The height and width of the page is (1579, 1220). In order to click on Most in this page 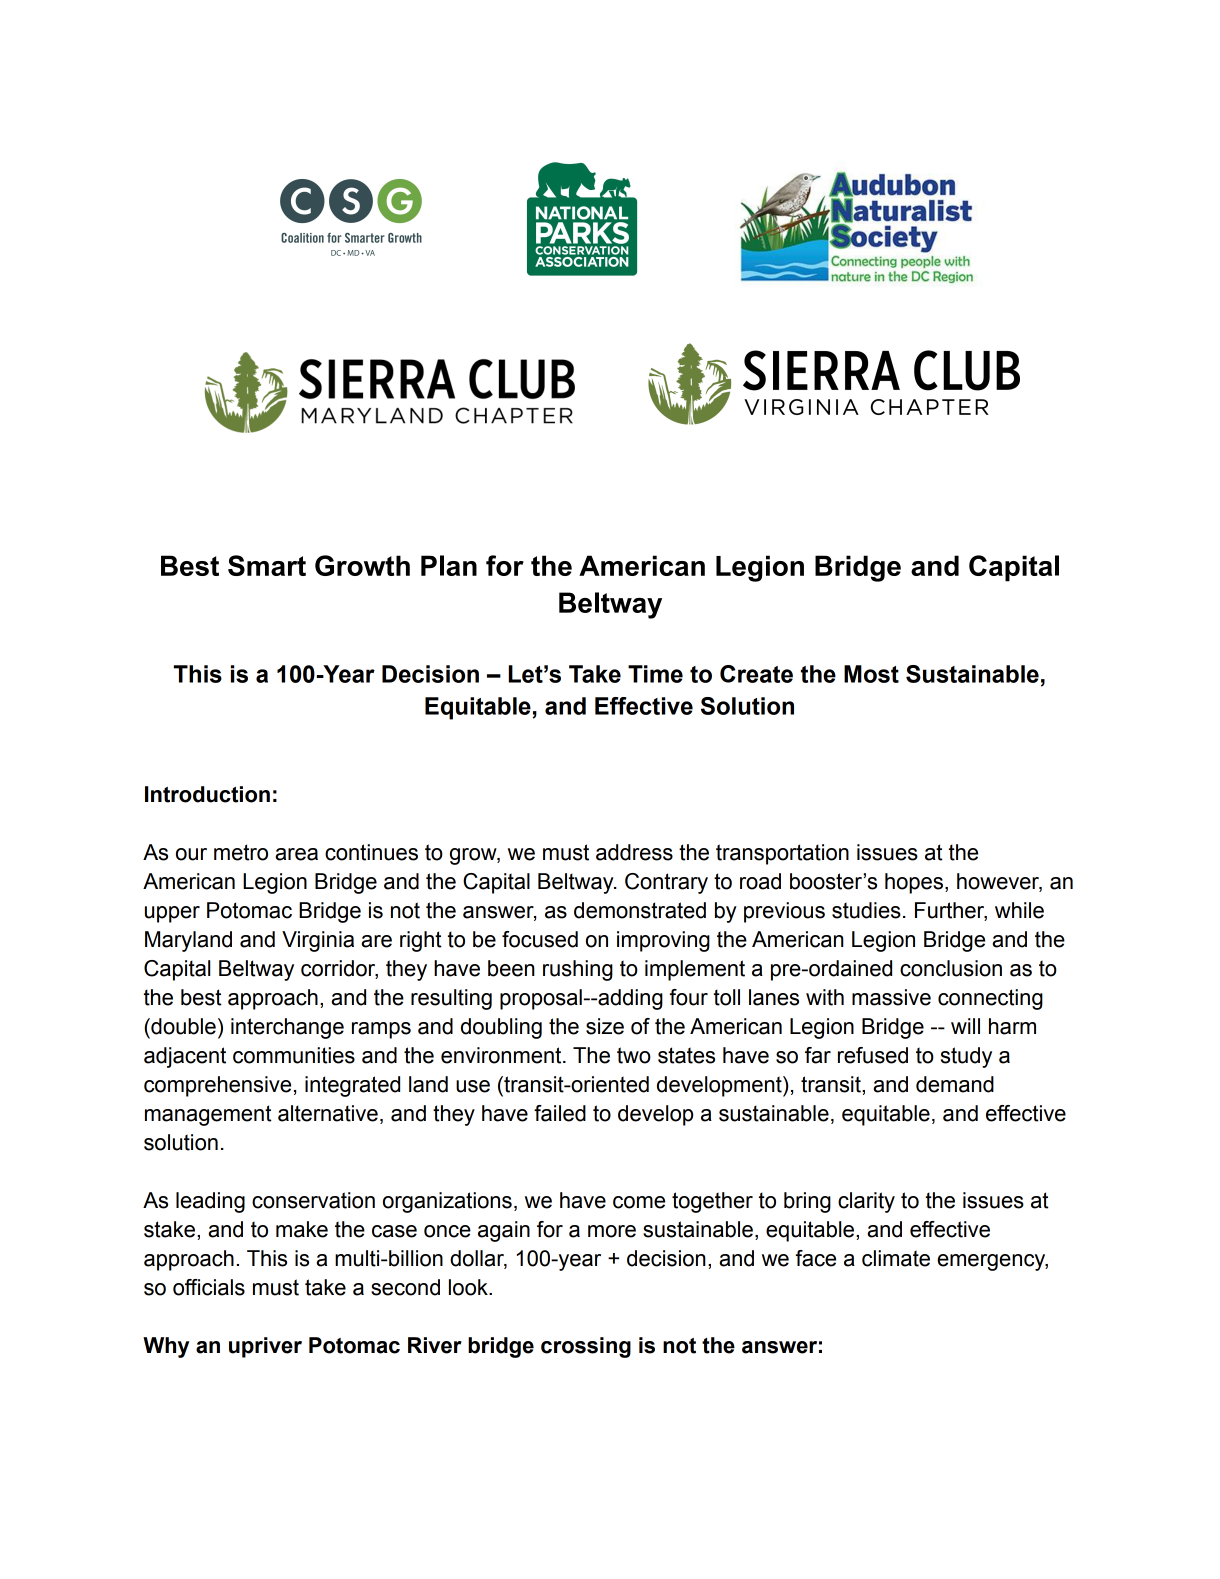, I will do `click(871, 674)`.
